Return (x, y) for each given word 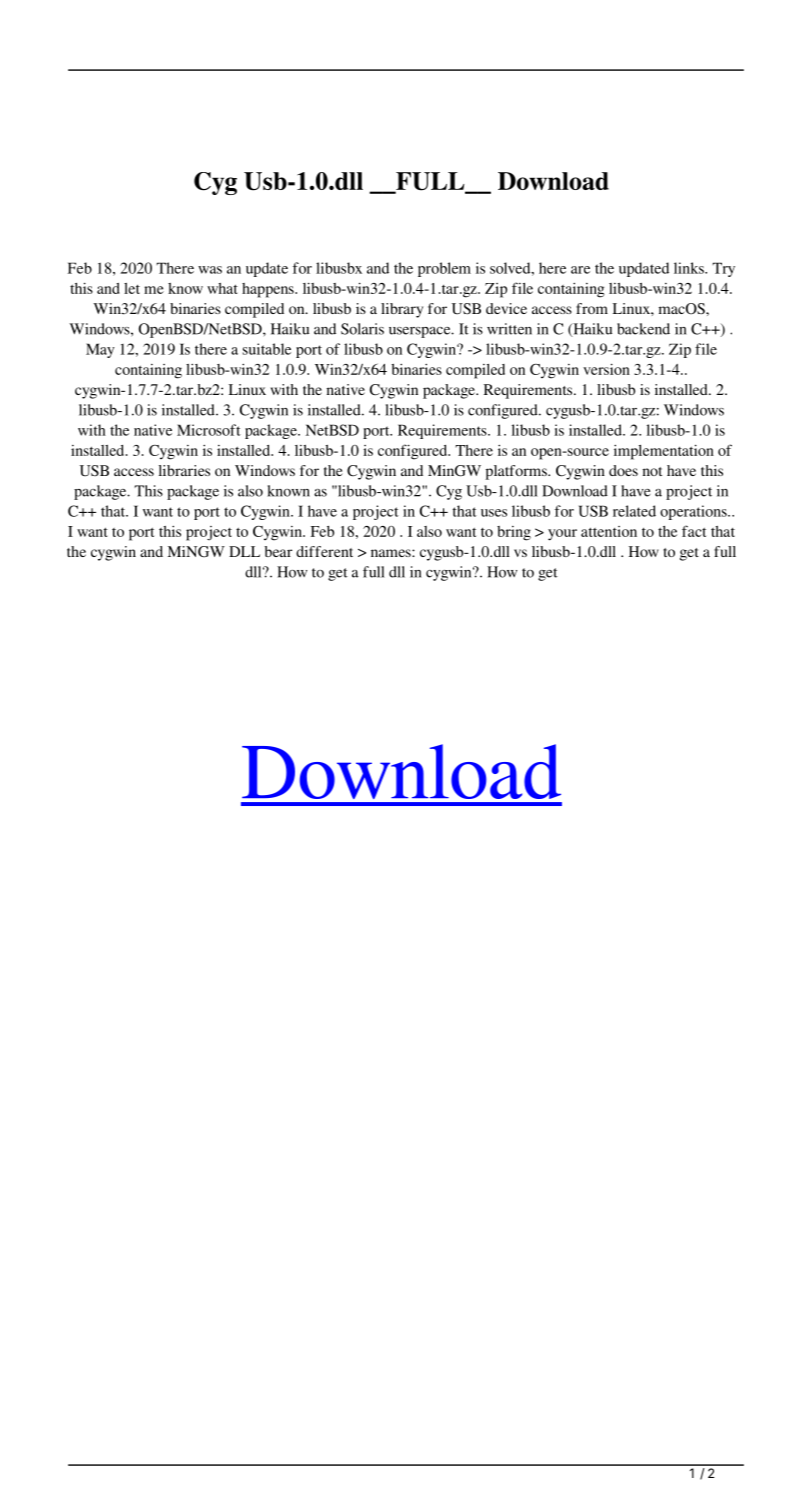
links (690, 268)
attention (609, 531)
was (210, 270)
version (606, 369)
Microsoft (209, 430)
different (324, 551)
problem (444, 269)
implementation (664, 452)
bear (278, 551)
